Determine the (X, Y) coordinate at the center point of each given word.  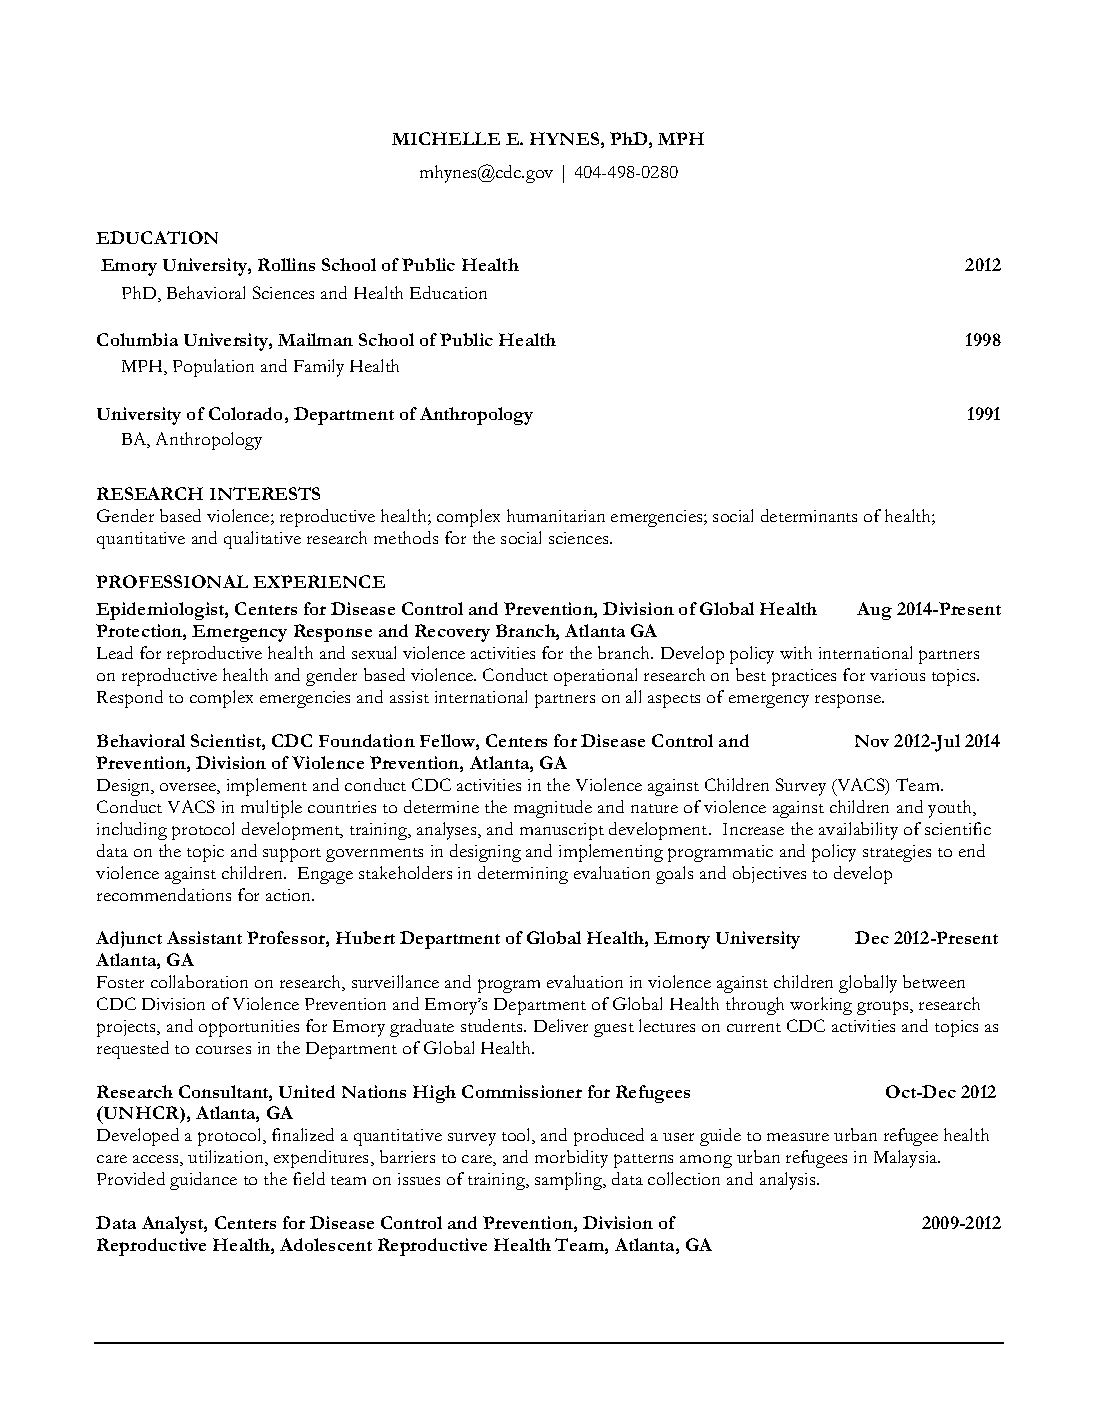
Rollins (286, 264)
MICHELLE (446, 138)
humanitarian (556, 515)
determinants (809, 515)
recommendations (164, 894)
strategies (897, 853)
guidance (203, 1181)
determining (523, 875)
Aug (874, 611)
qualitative (262, 540)
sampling (570, 1181)
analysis (789, 1181)
